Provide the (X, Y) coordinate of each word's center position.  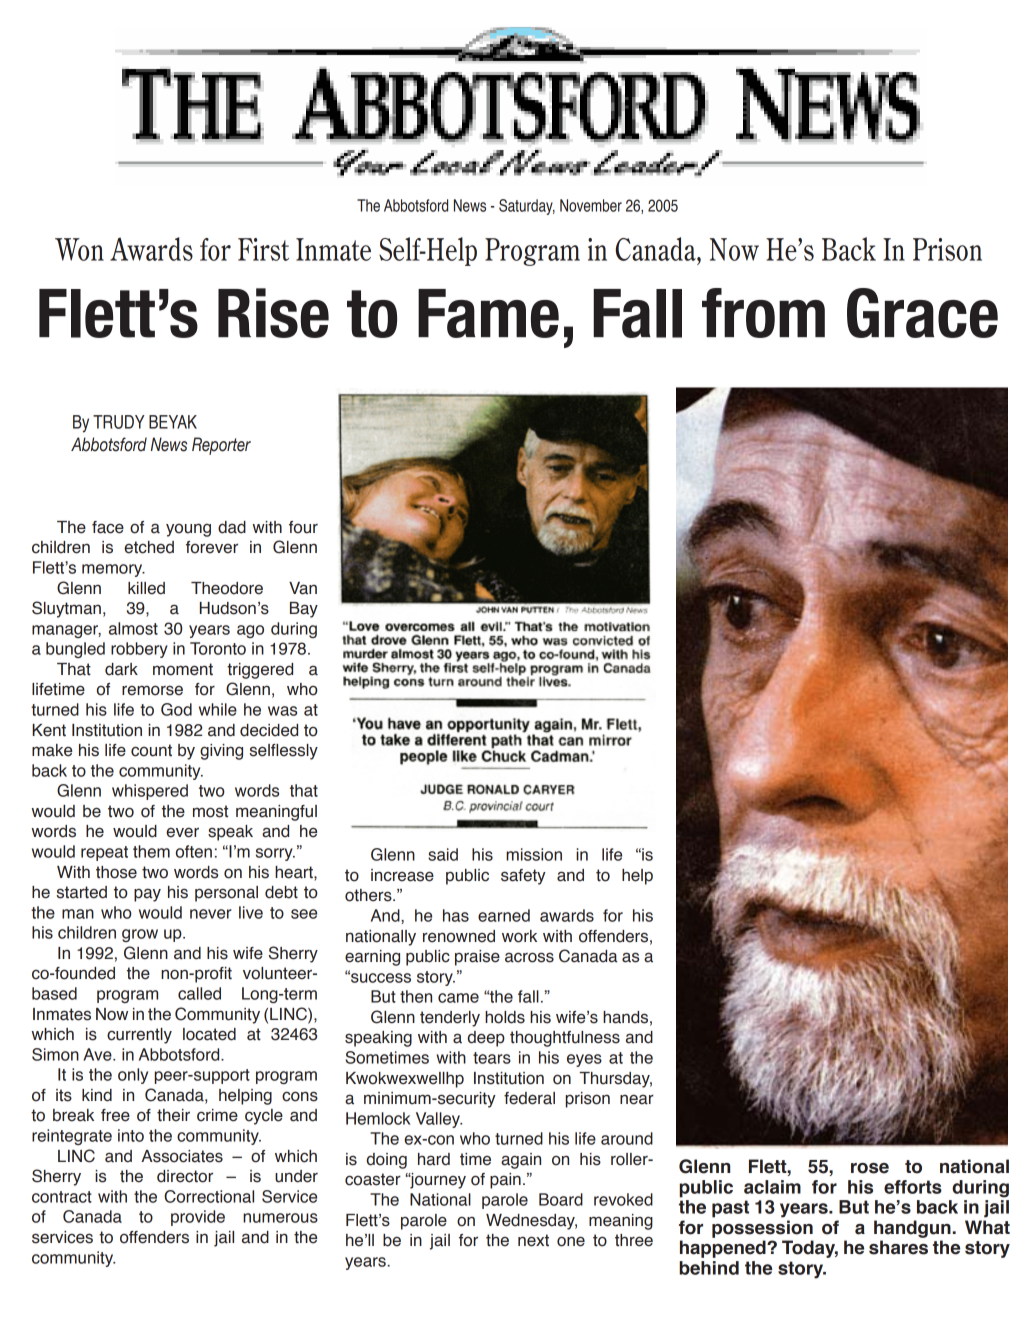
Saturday (527, 207)
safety (523, 877)
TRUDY (119, 422)
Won (79, 249)
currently (139, 1036)
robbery (139, 650)
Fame (488, 313)
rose (870, 1168)
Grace (922, 313)
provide (198, 1218)
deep (486, 1039)
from (763, 313)
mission (534, 854)
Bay (304, 610)
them (151, 851)
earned (504, 915)
